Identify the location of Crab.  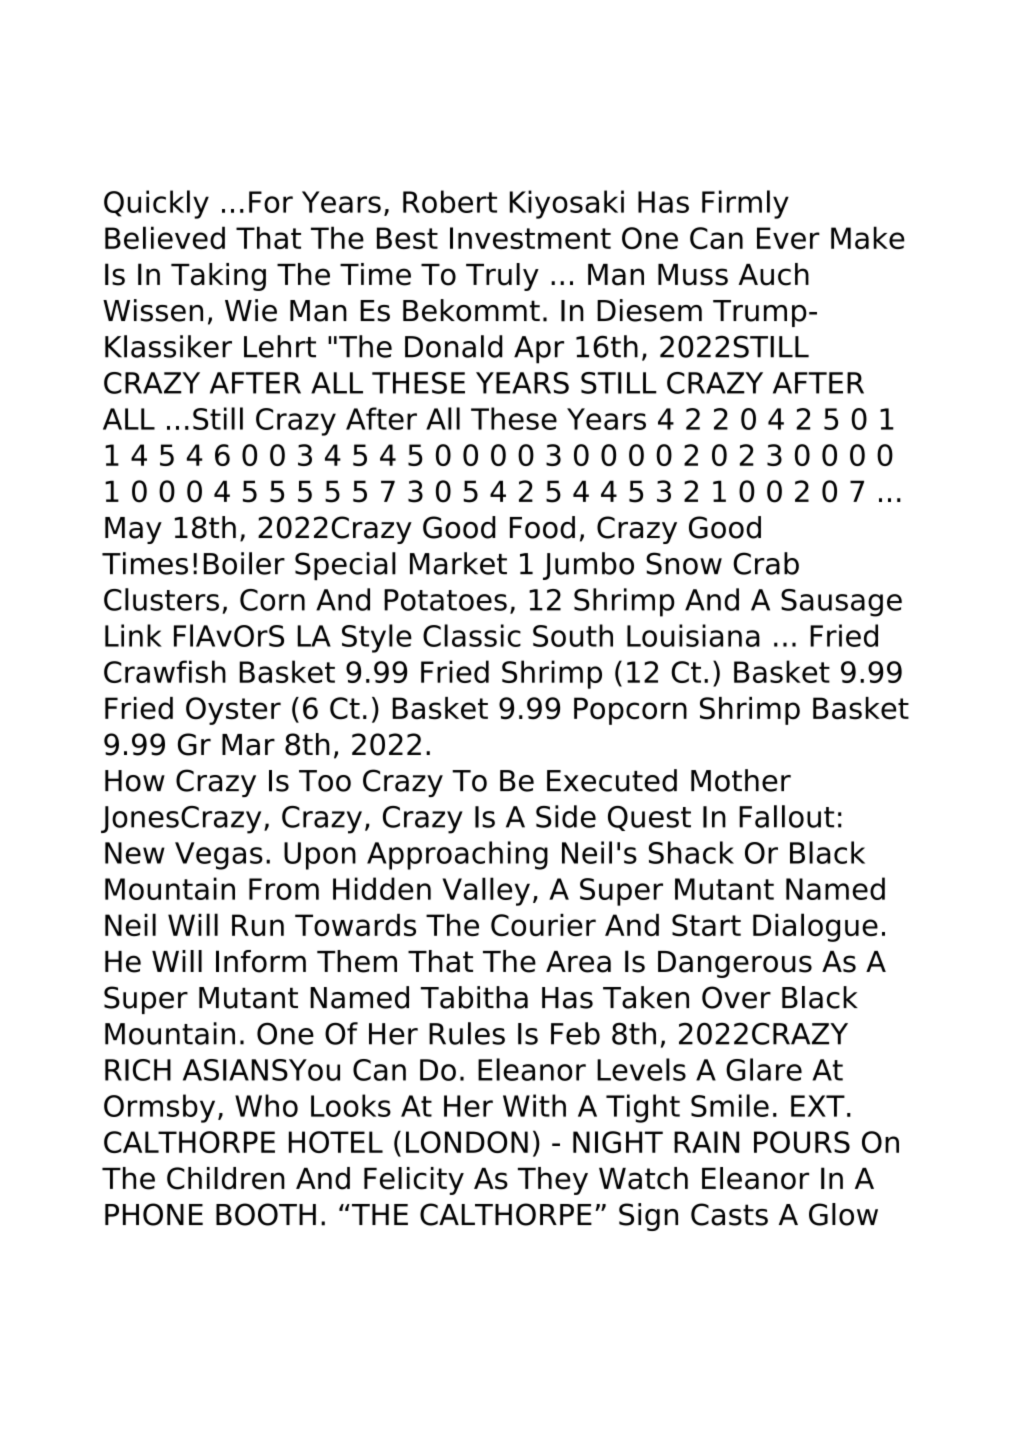
(766, 563).
